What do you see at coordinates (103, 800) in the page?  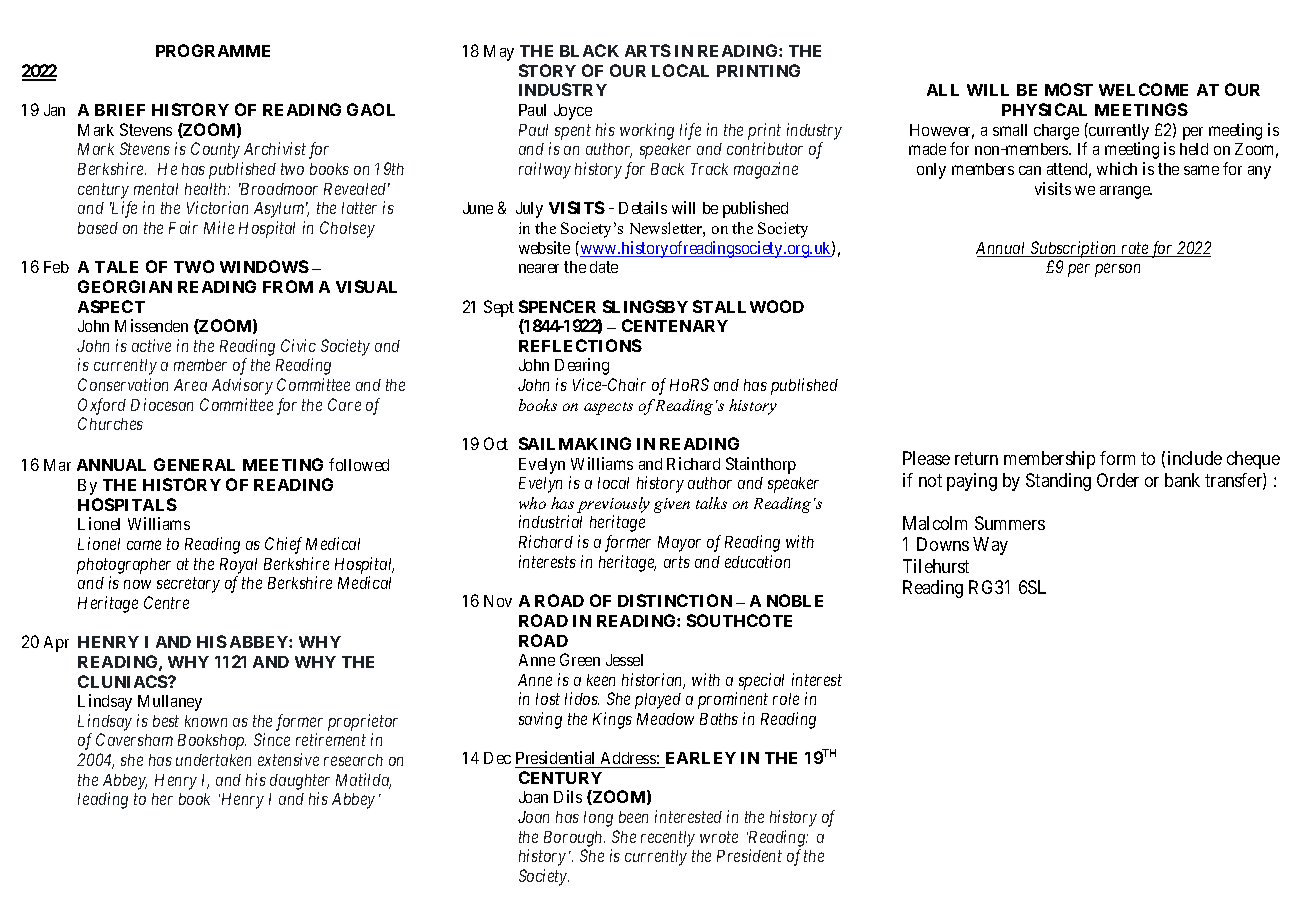 I see `leading` at bounding box center [103, 800].
